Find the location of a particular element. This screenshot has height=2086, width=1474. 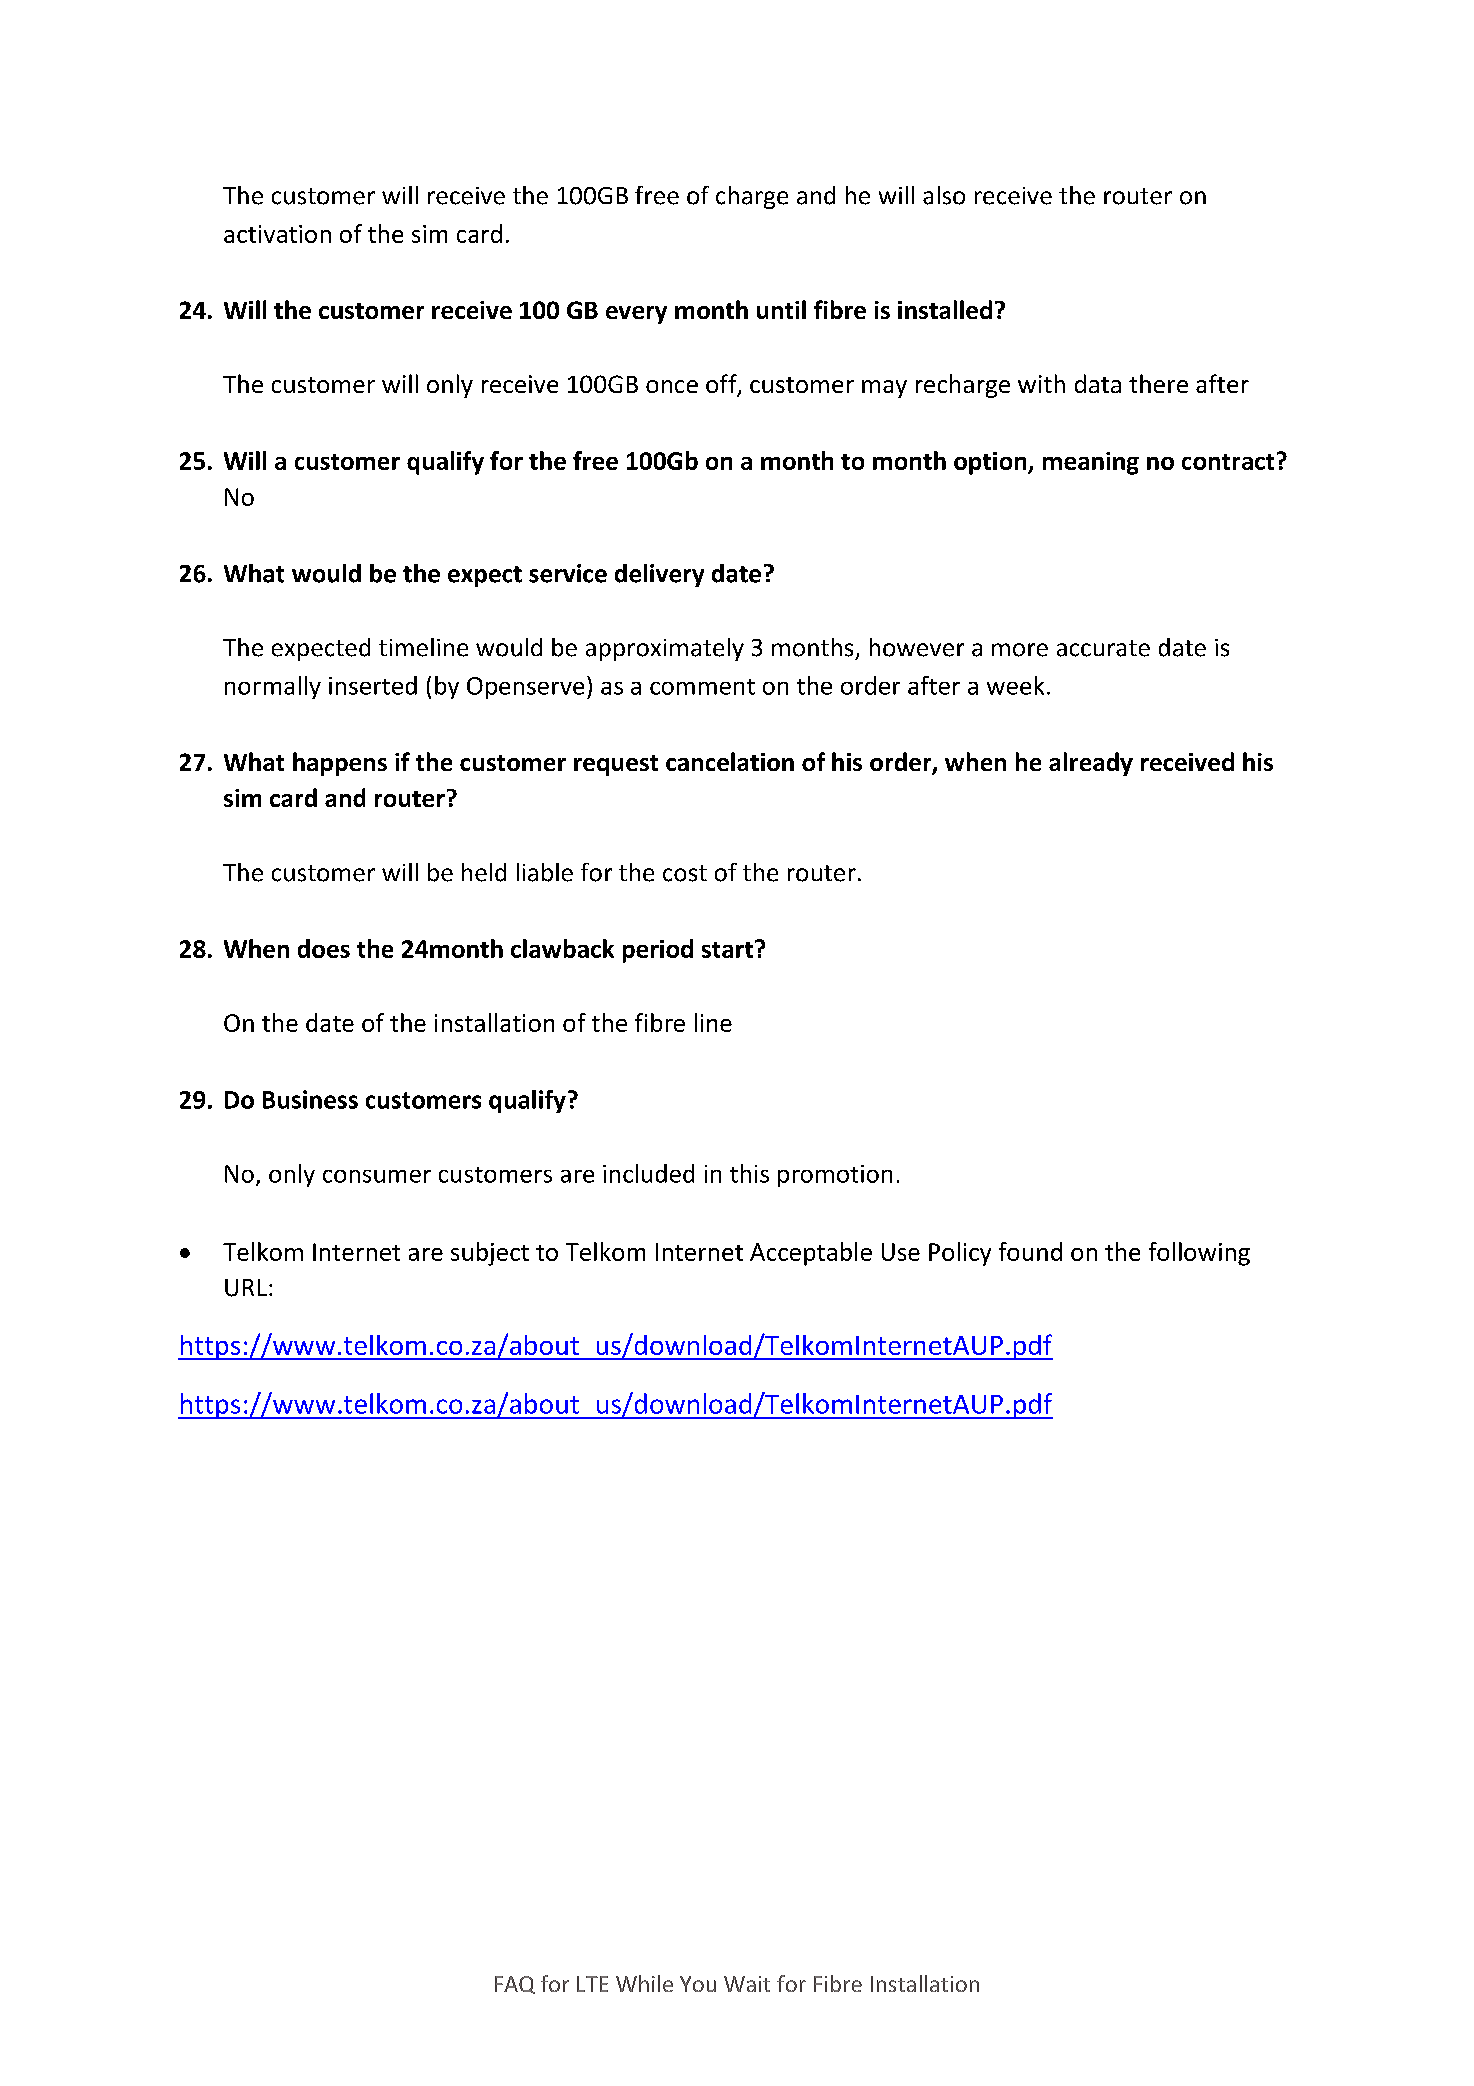

Acceptable is located at coordinates (811, 1254).
